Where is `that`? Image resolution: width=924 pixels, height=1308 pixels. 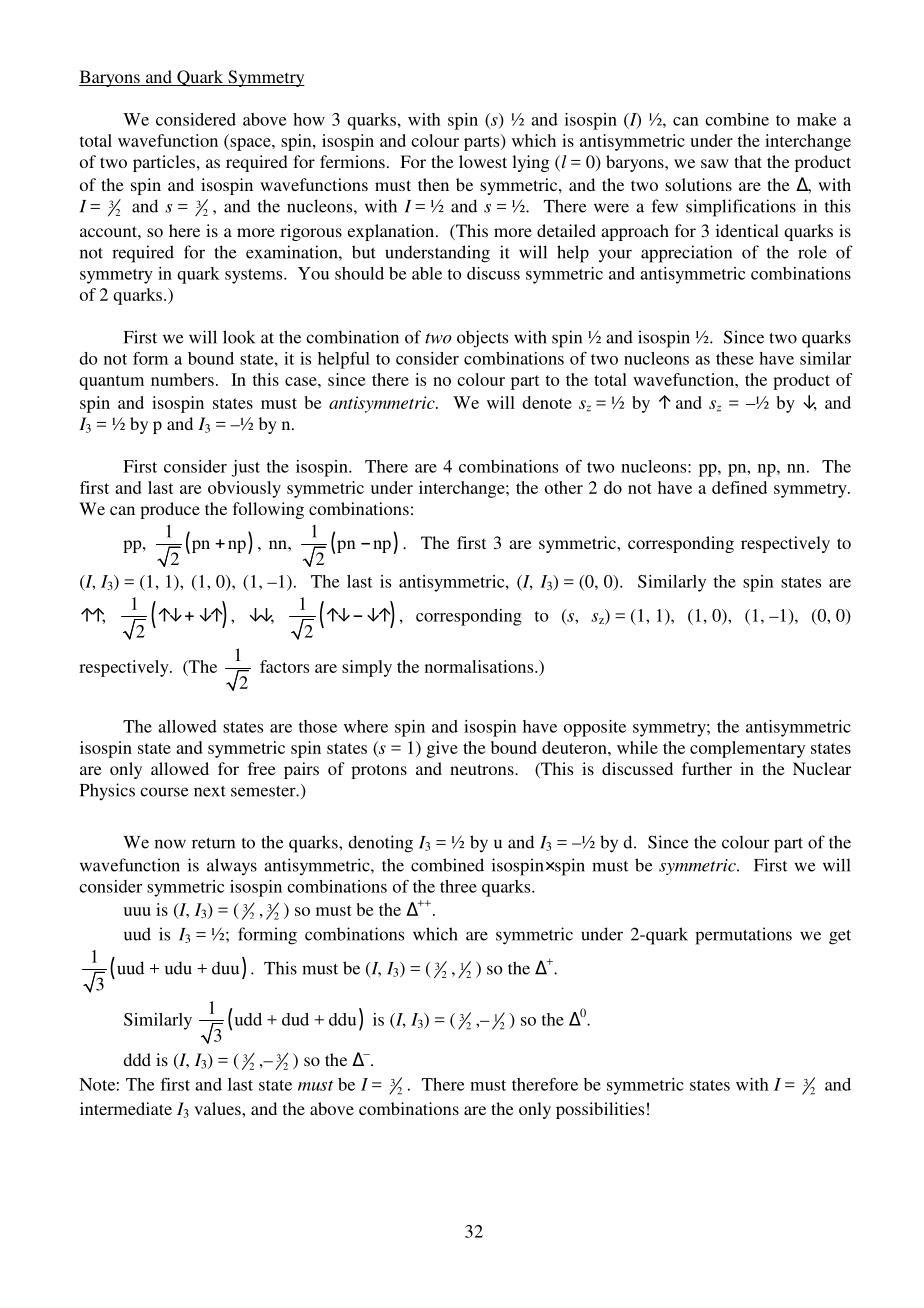
that is located at coordinates (748, 161).
